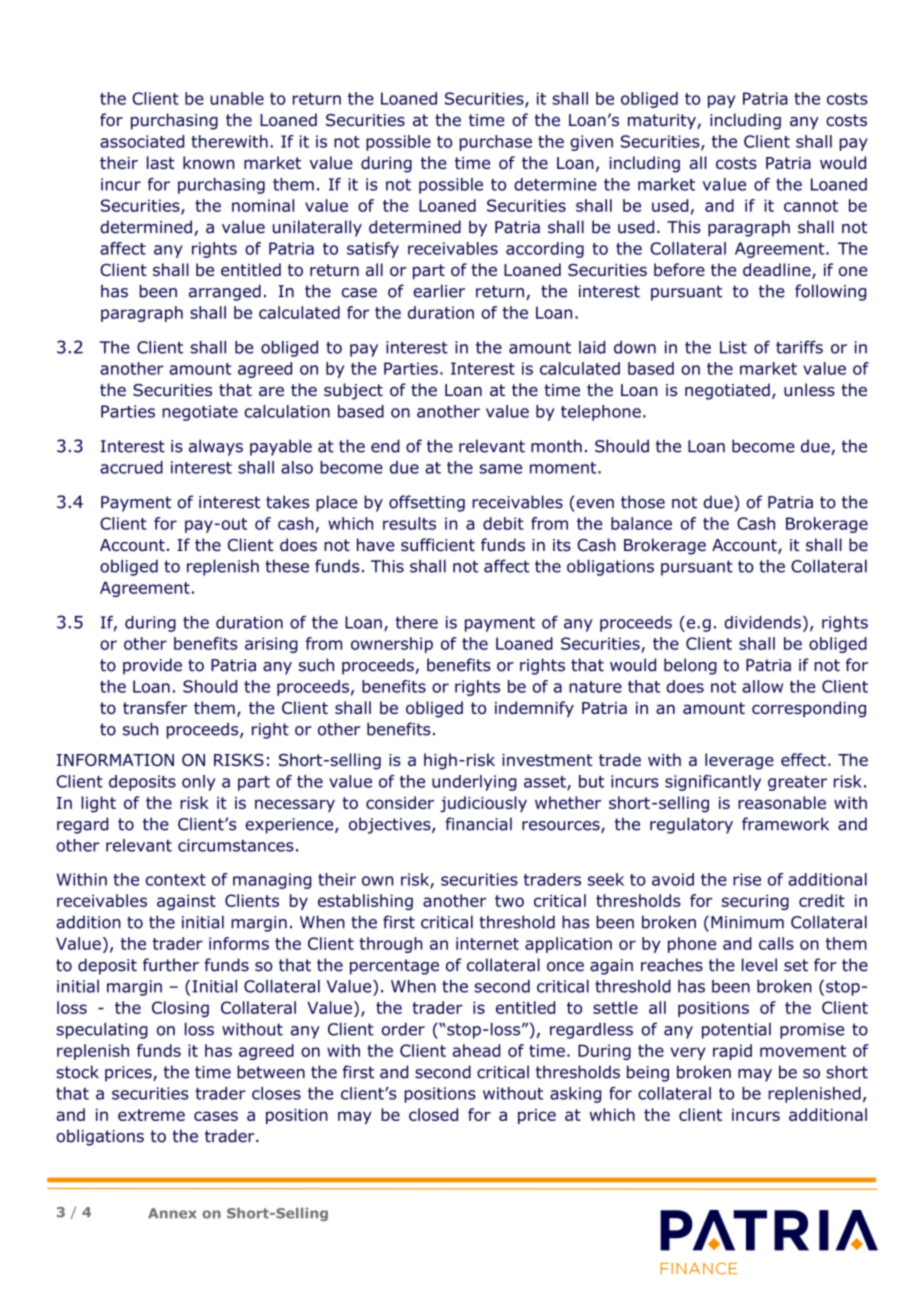 This image has width=924, height=1308. I want to click on purchase, so click(496, 143).
